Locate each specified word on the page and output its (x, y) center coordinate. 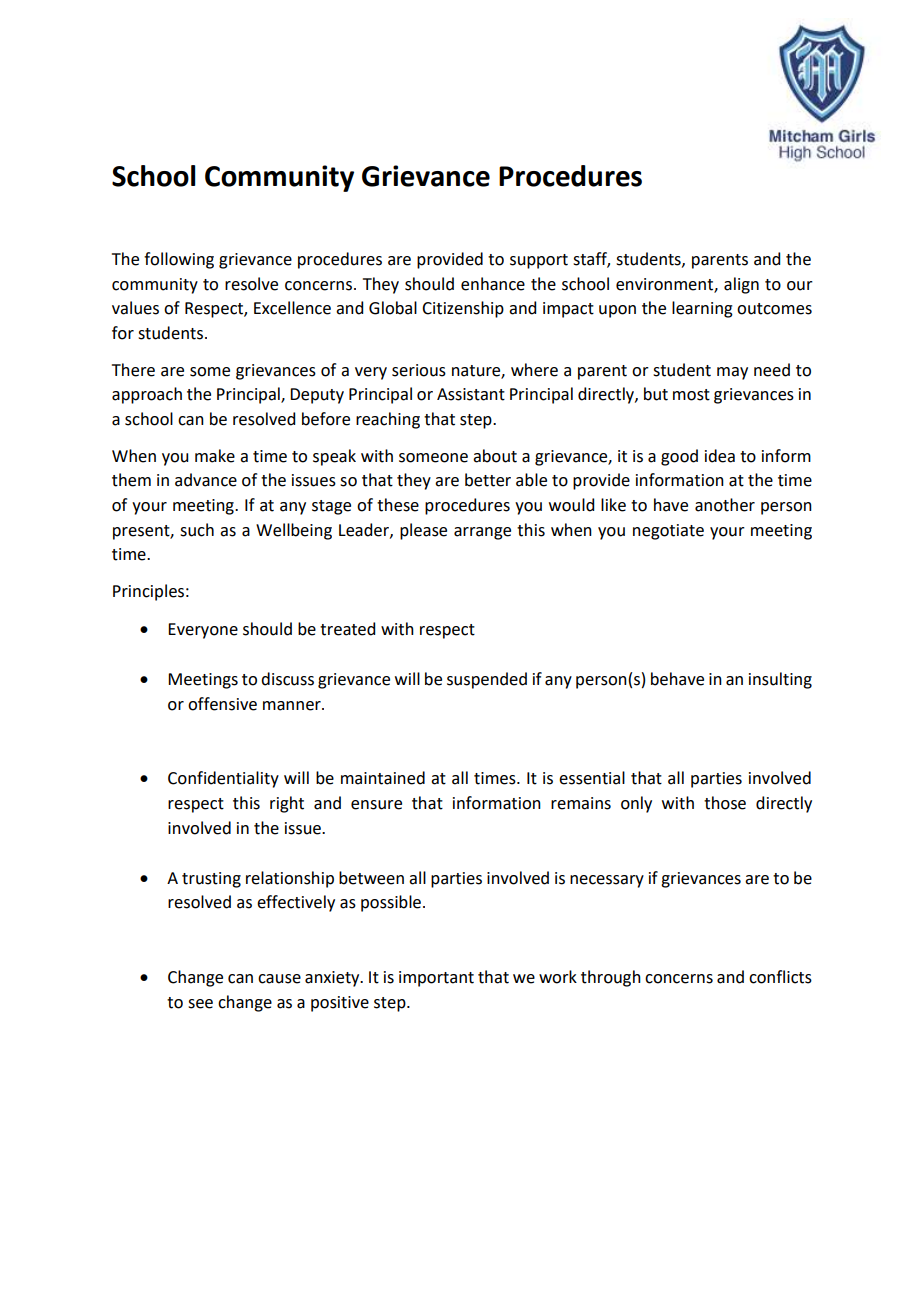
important (436, 979)
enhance (493, 284)
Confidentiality (223, 779)
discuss (287, 679)
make (215, 456)
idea (720, 456)
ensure (376, 805)
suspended (487, 680)
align (741, 285)
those (725, 803)
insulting (780, 680)
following (179, 260)
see (200, 1004)
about (495, 456)
